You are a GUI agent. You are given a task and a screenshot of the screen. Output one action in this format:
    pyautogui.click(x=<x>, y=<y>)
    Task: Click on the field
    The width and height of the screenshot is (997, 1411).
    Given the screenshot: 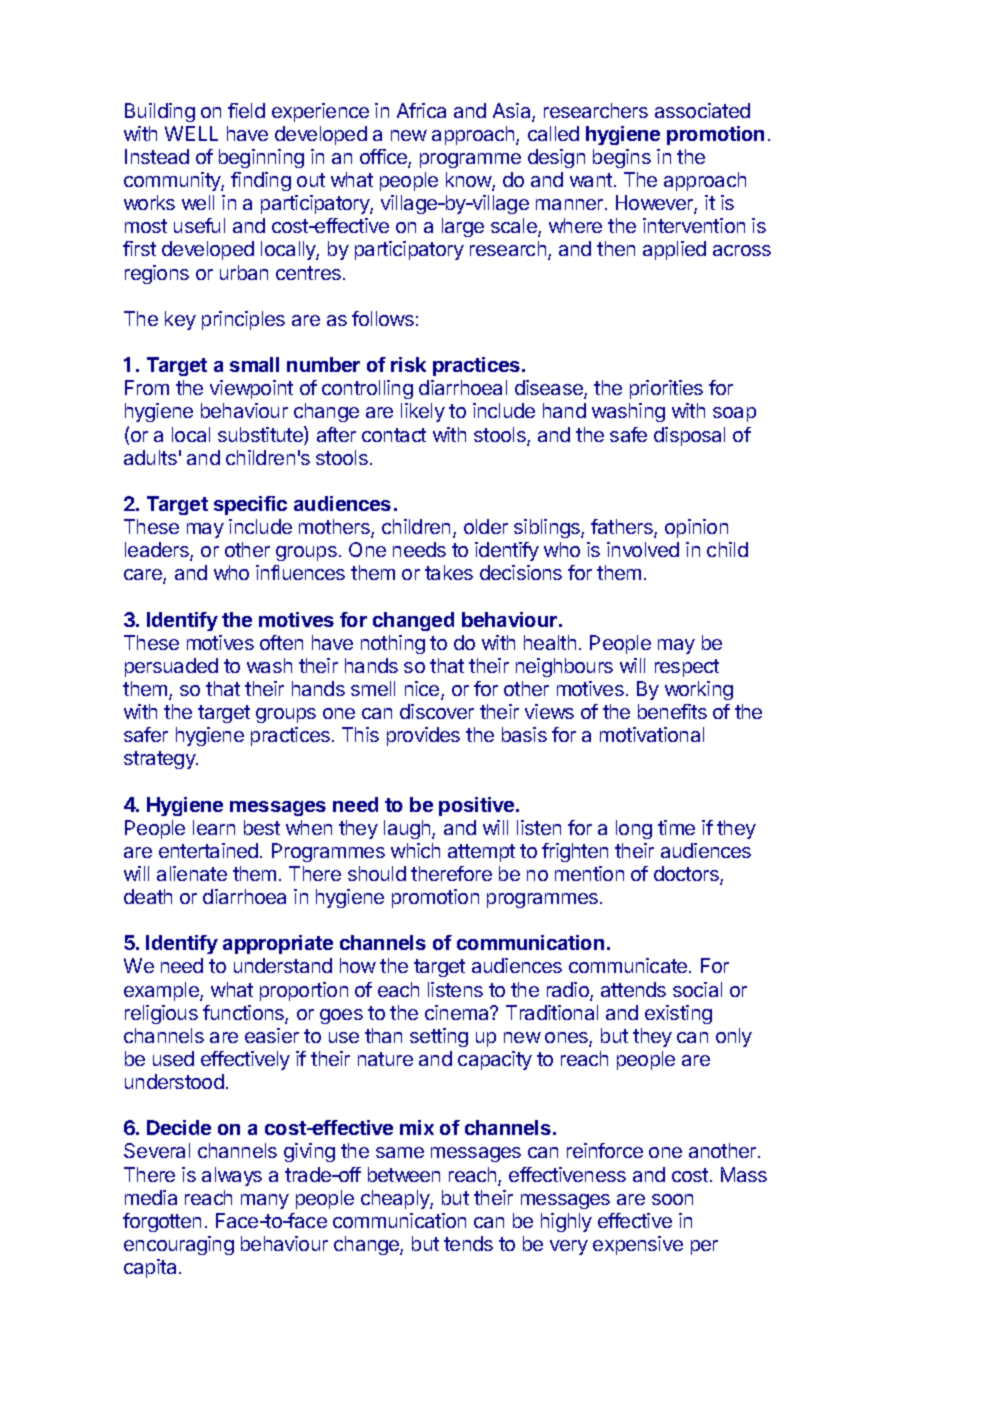 What is the action you would take?
    pyautogui.click(x=246, y=110)
